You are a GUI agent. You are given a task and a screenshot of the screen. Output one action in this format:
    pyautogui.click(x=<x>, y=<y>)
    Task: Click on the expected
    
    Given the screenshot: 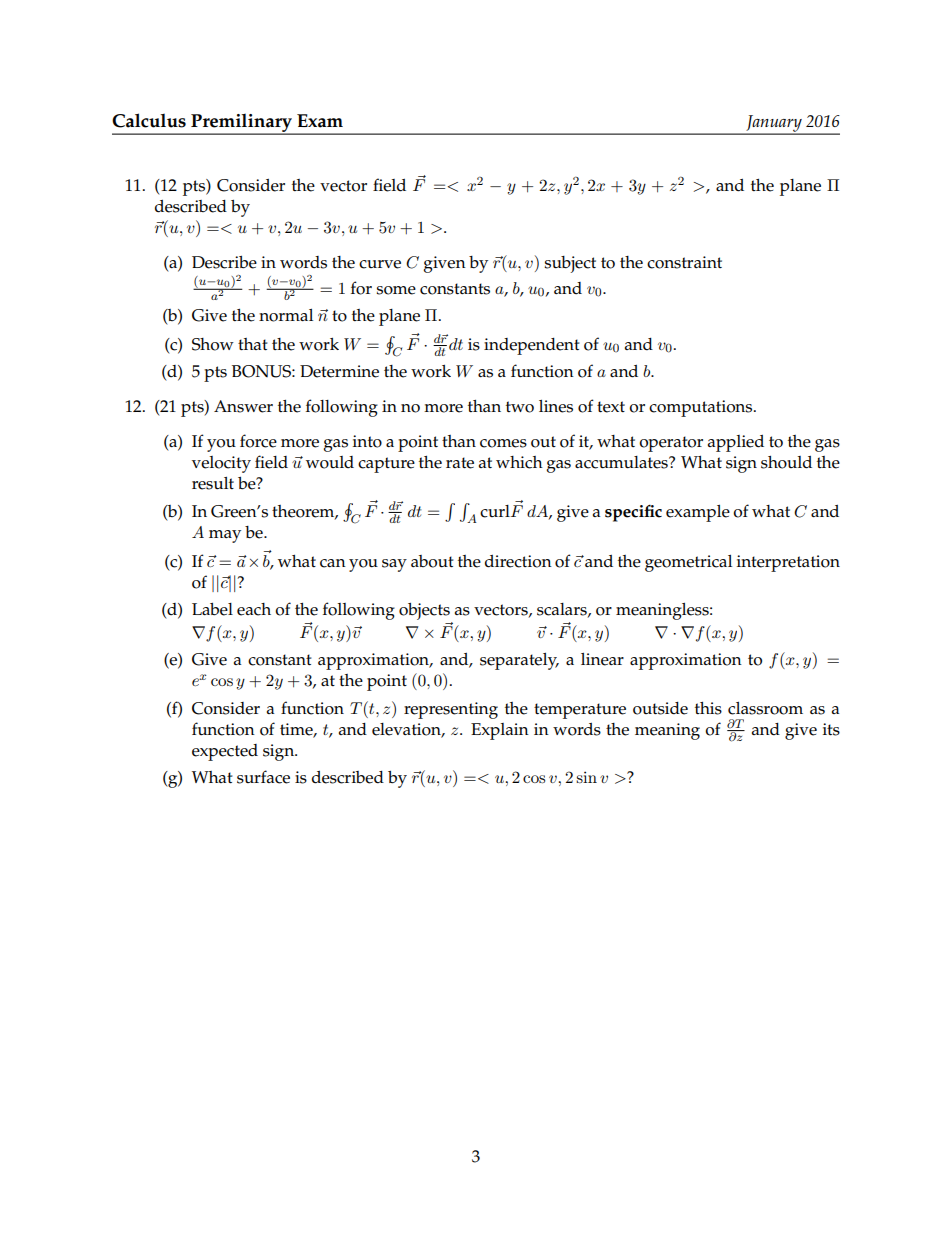 What is the action you would take?
    pyautogui.click(x=225, y=752)
